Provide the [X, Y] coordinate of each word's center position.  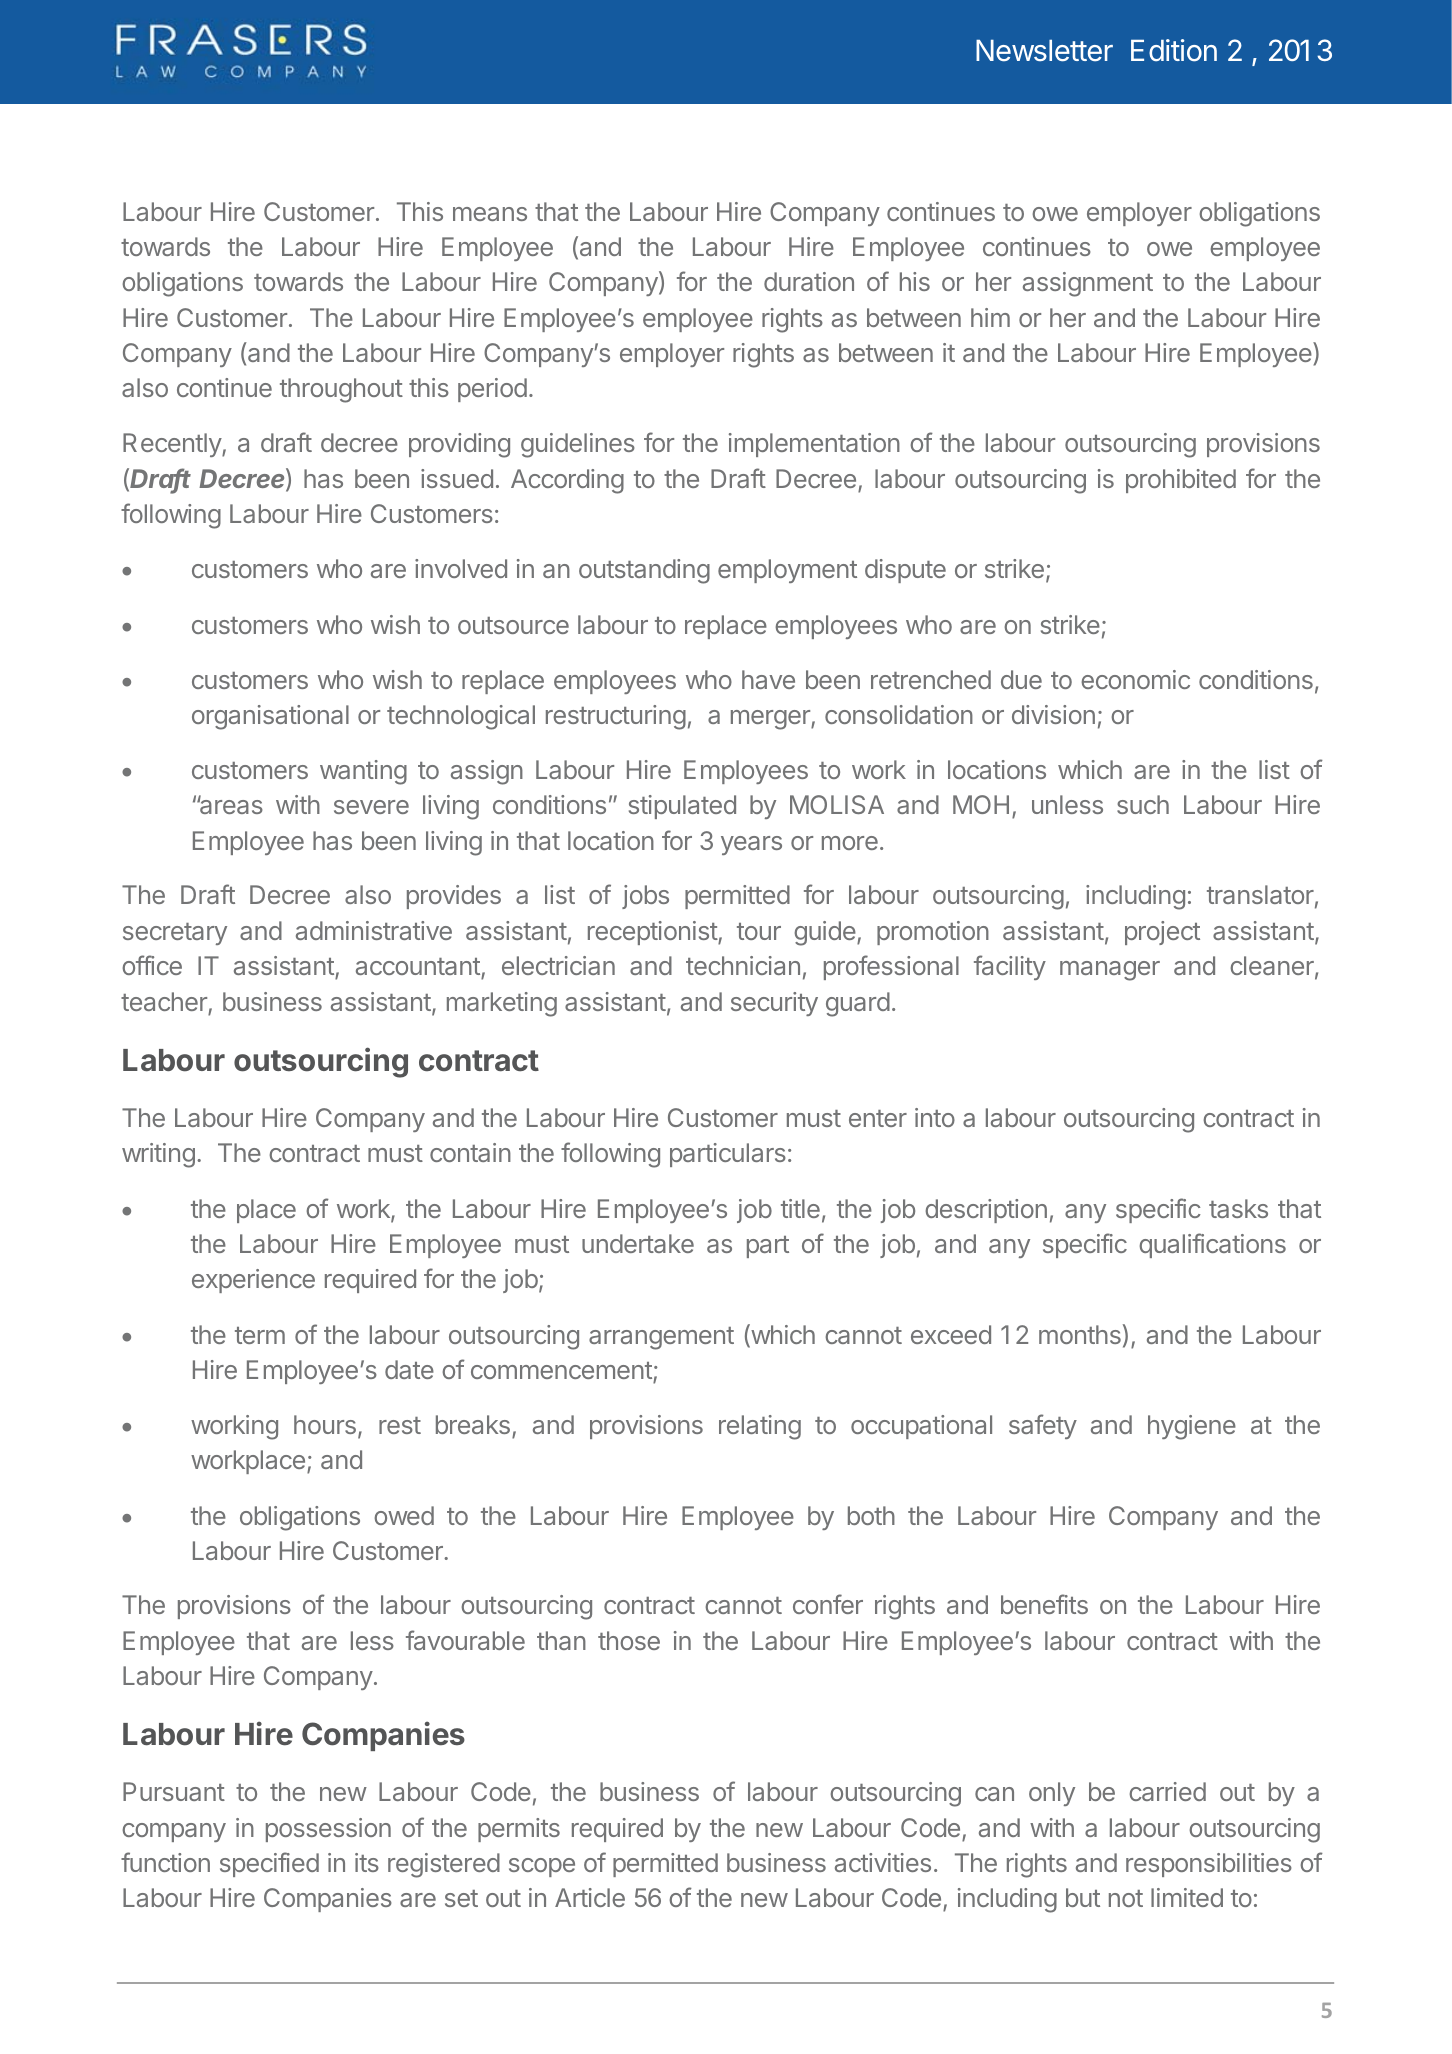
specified [269, 1864]
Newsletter [1044, 50]
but [1083, 1897]
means [490, 214]
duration [809, 281]
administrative [374, 930]
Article [590, 1897]
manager [1110, 971]
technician [743, 965]
